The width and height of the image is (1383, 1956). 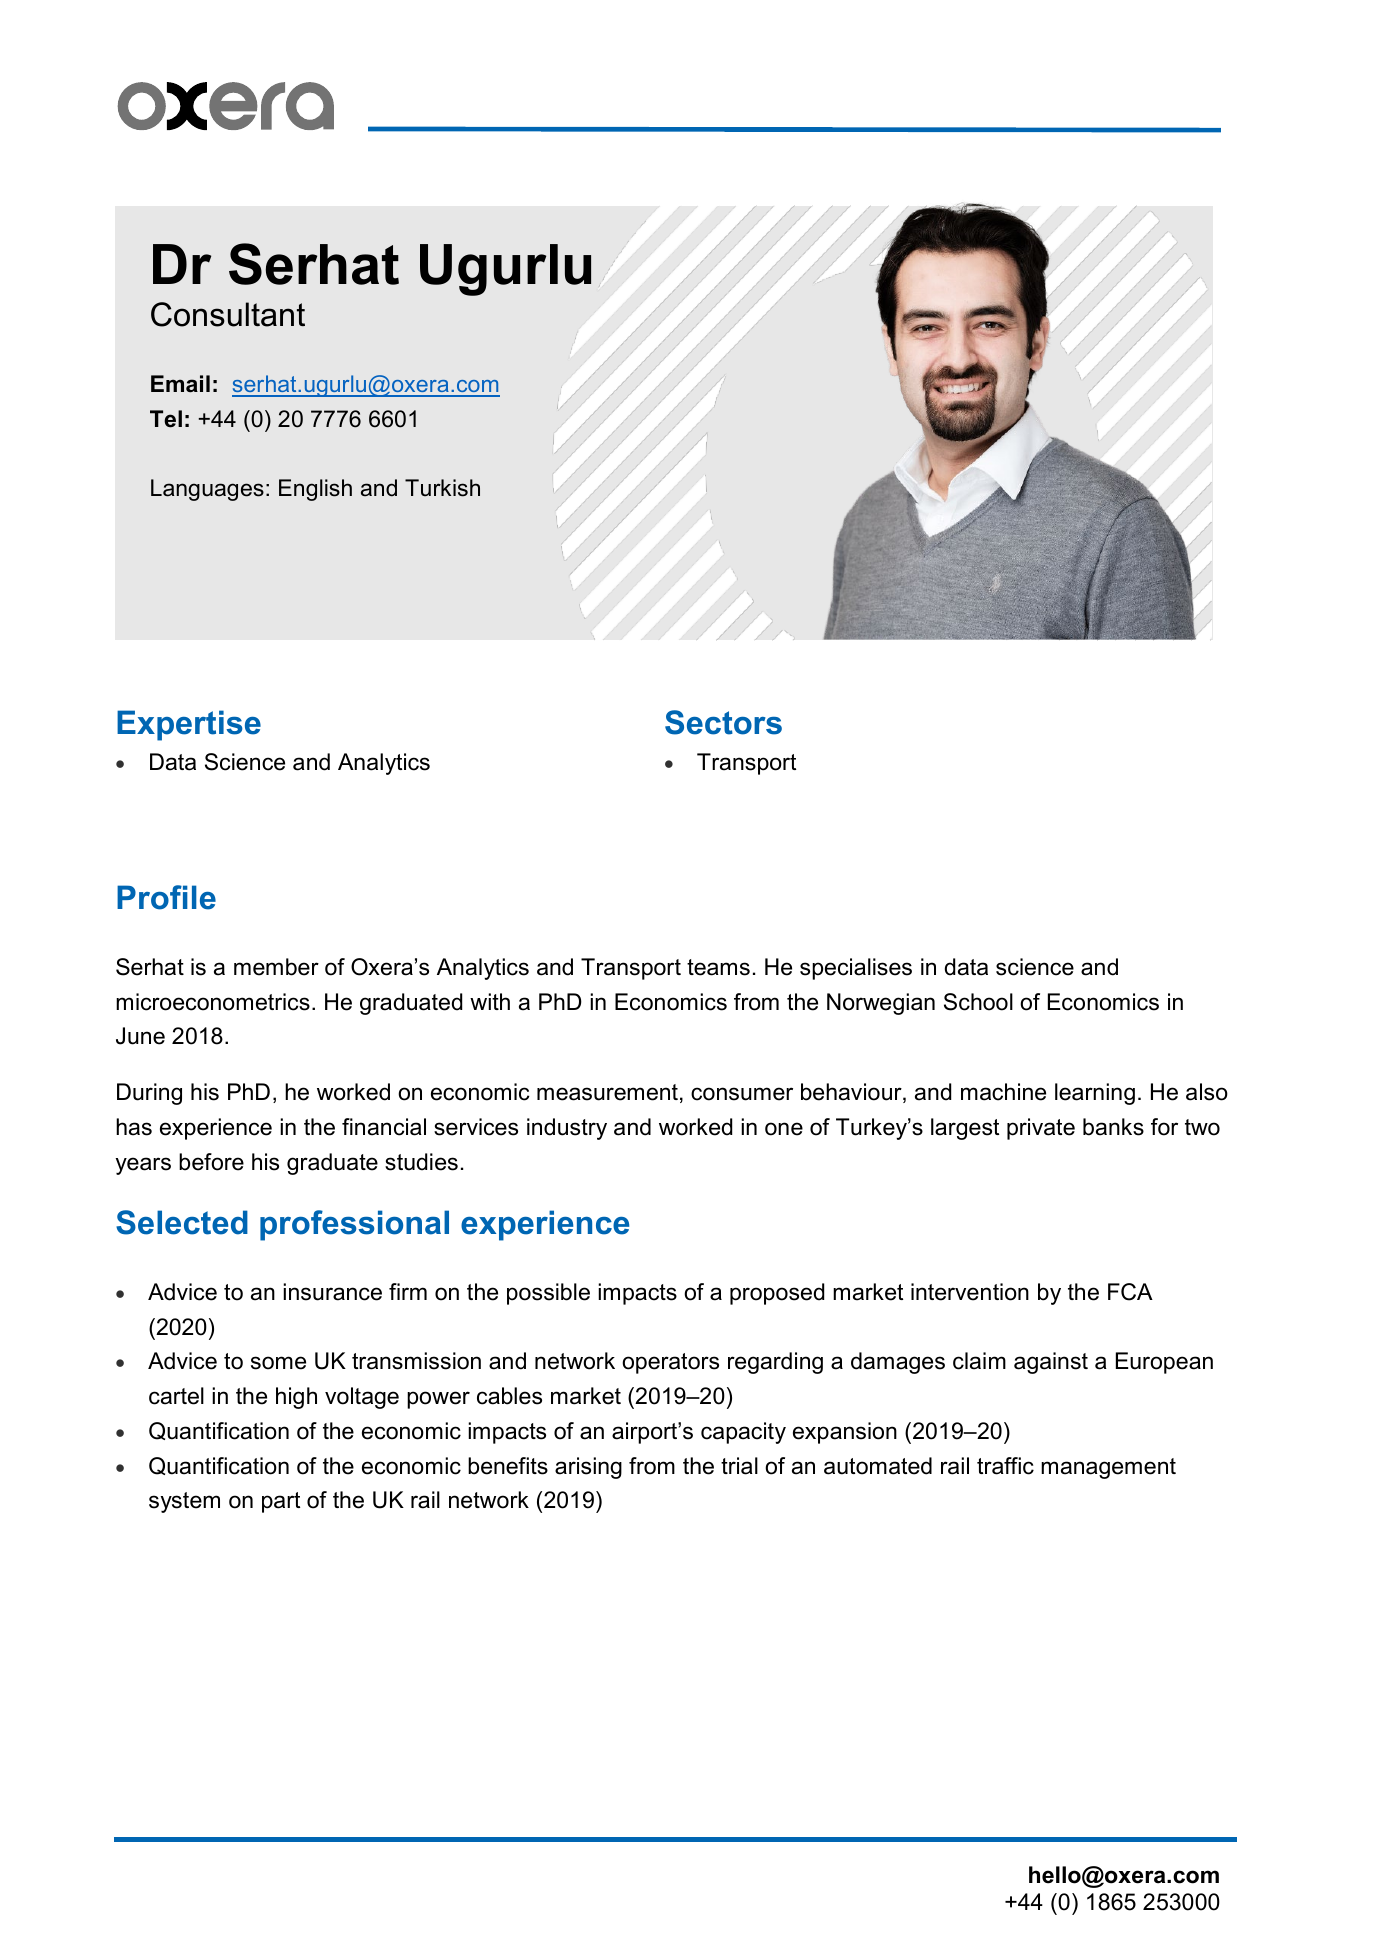 I want to click on measurement, so click(x=607, y=1092).
